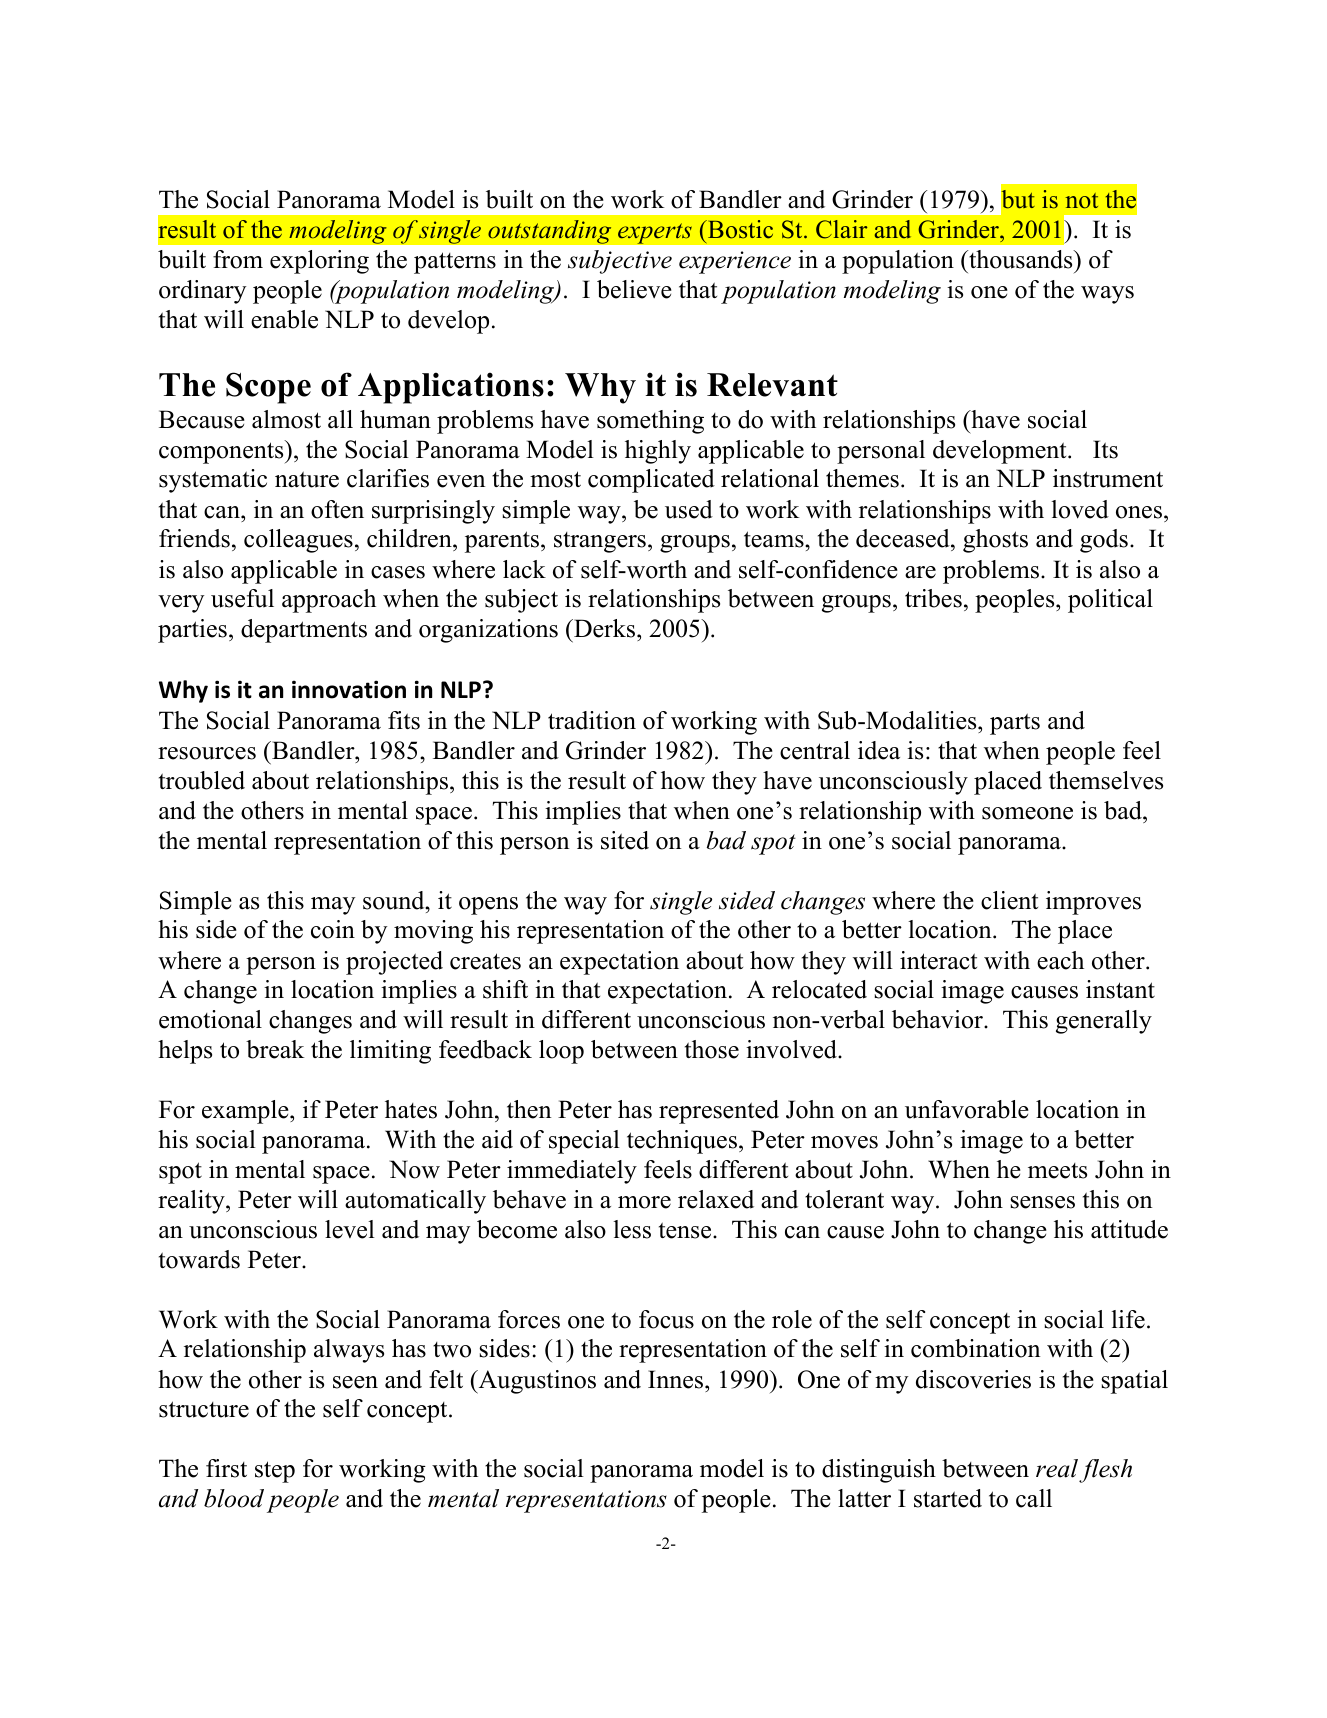 The image size is (1327, 1718). What do you see at coordinates (651, 481) in the screenshot?
I see `complicated` at bounding box center [651, 481].
